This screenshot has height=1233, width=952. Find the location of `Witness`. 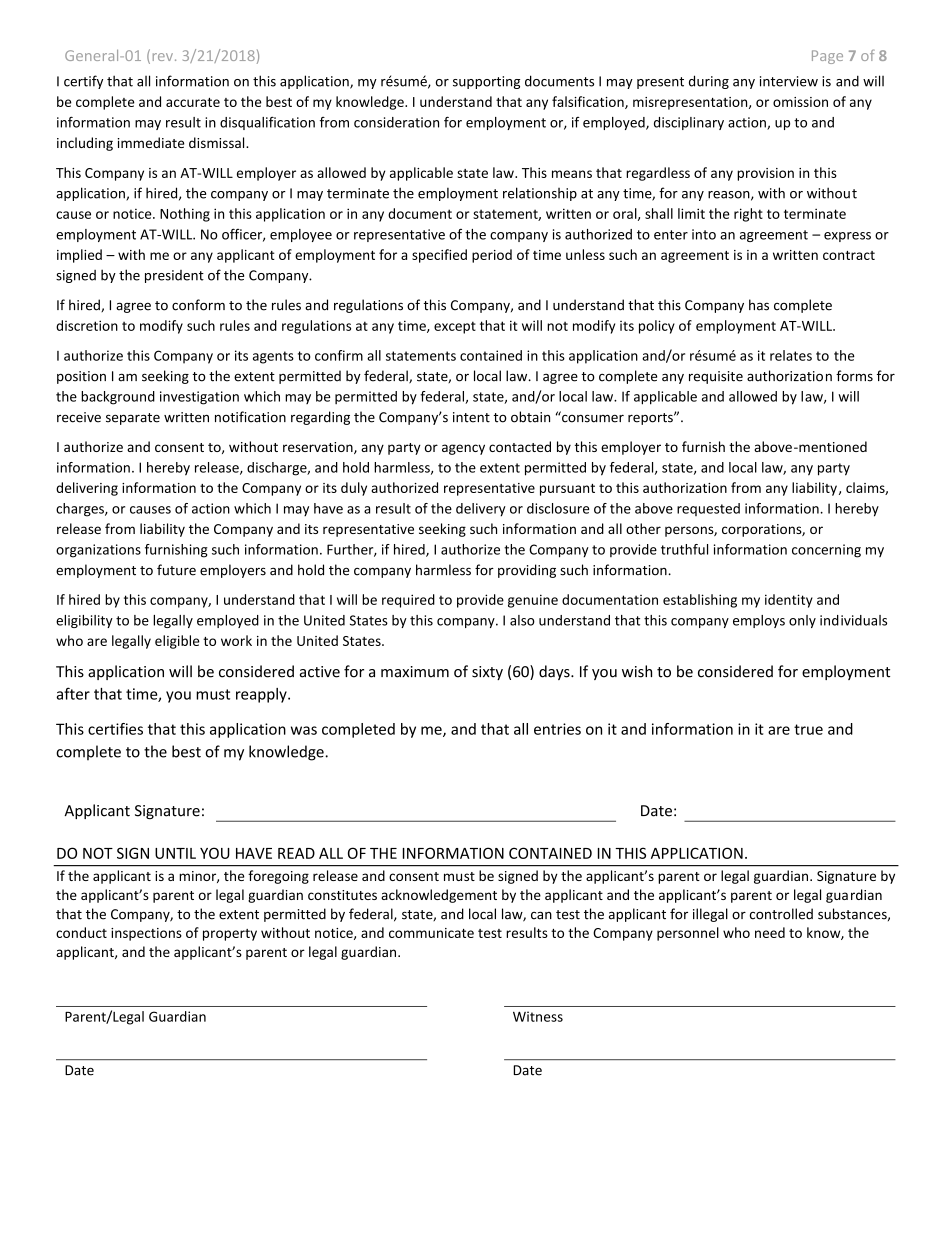

Witness is located at coordinates (538, 1016).
